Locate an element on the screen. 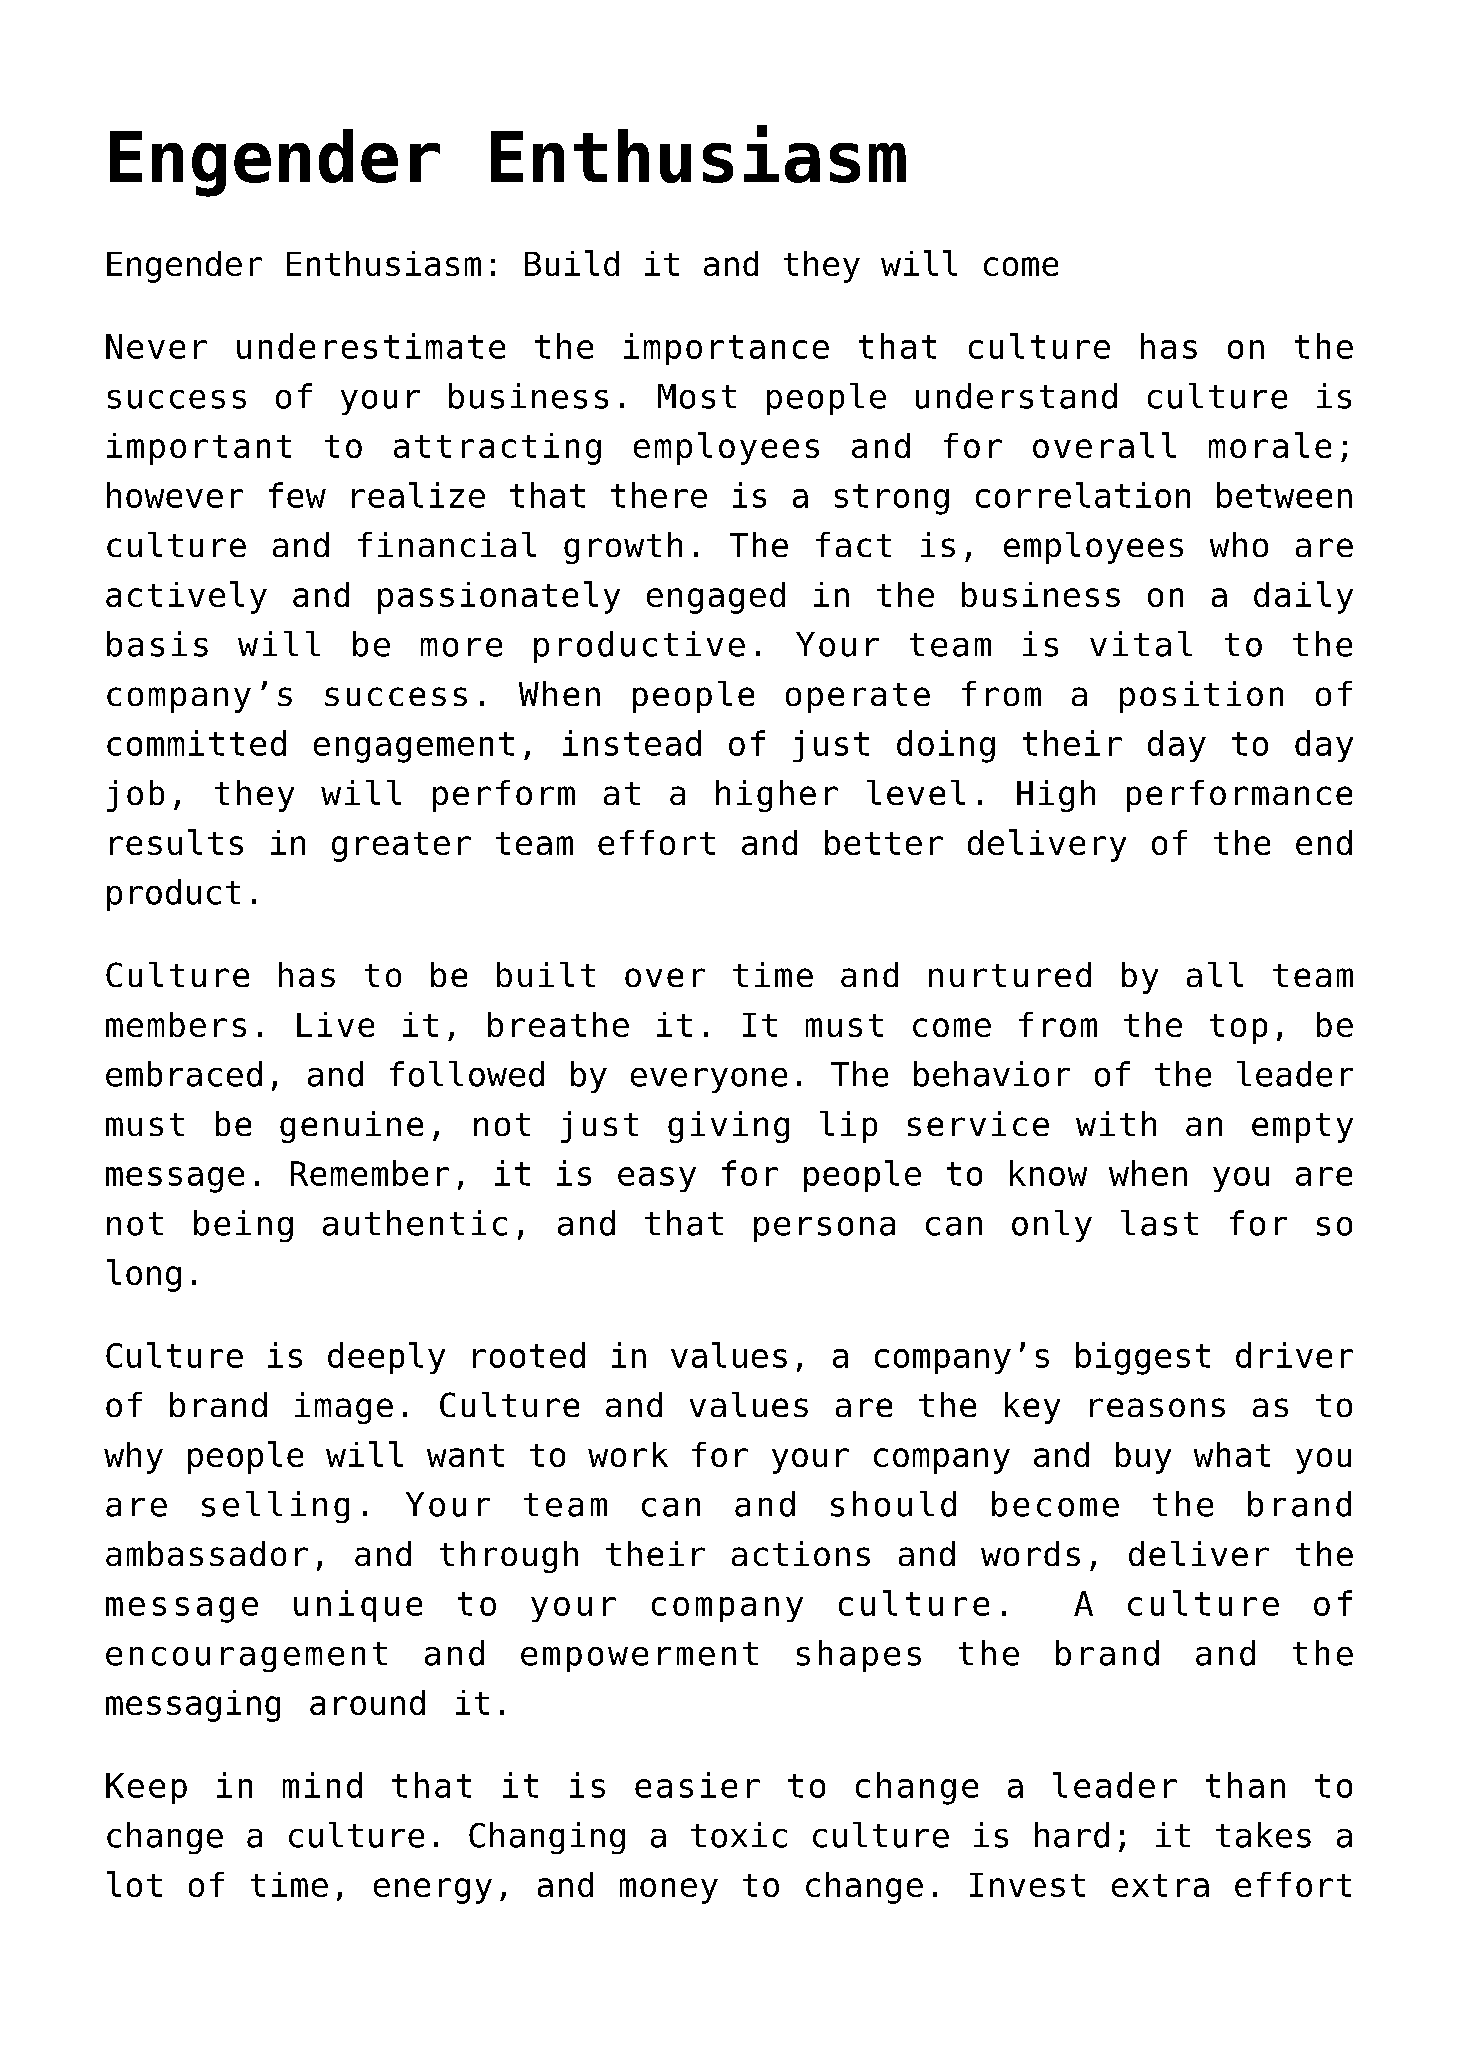 The image size is (1459, 2063). extra is located at coordinates (1160, 1885).
